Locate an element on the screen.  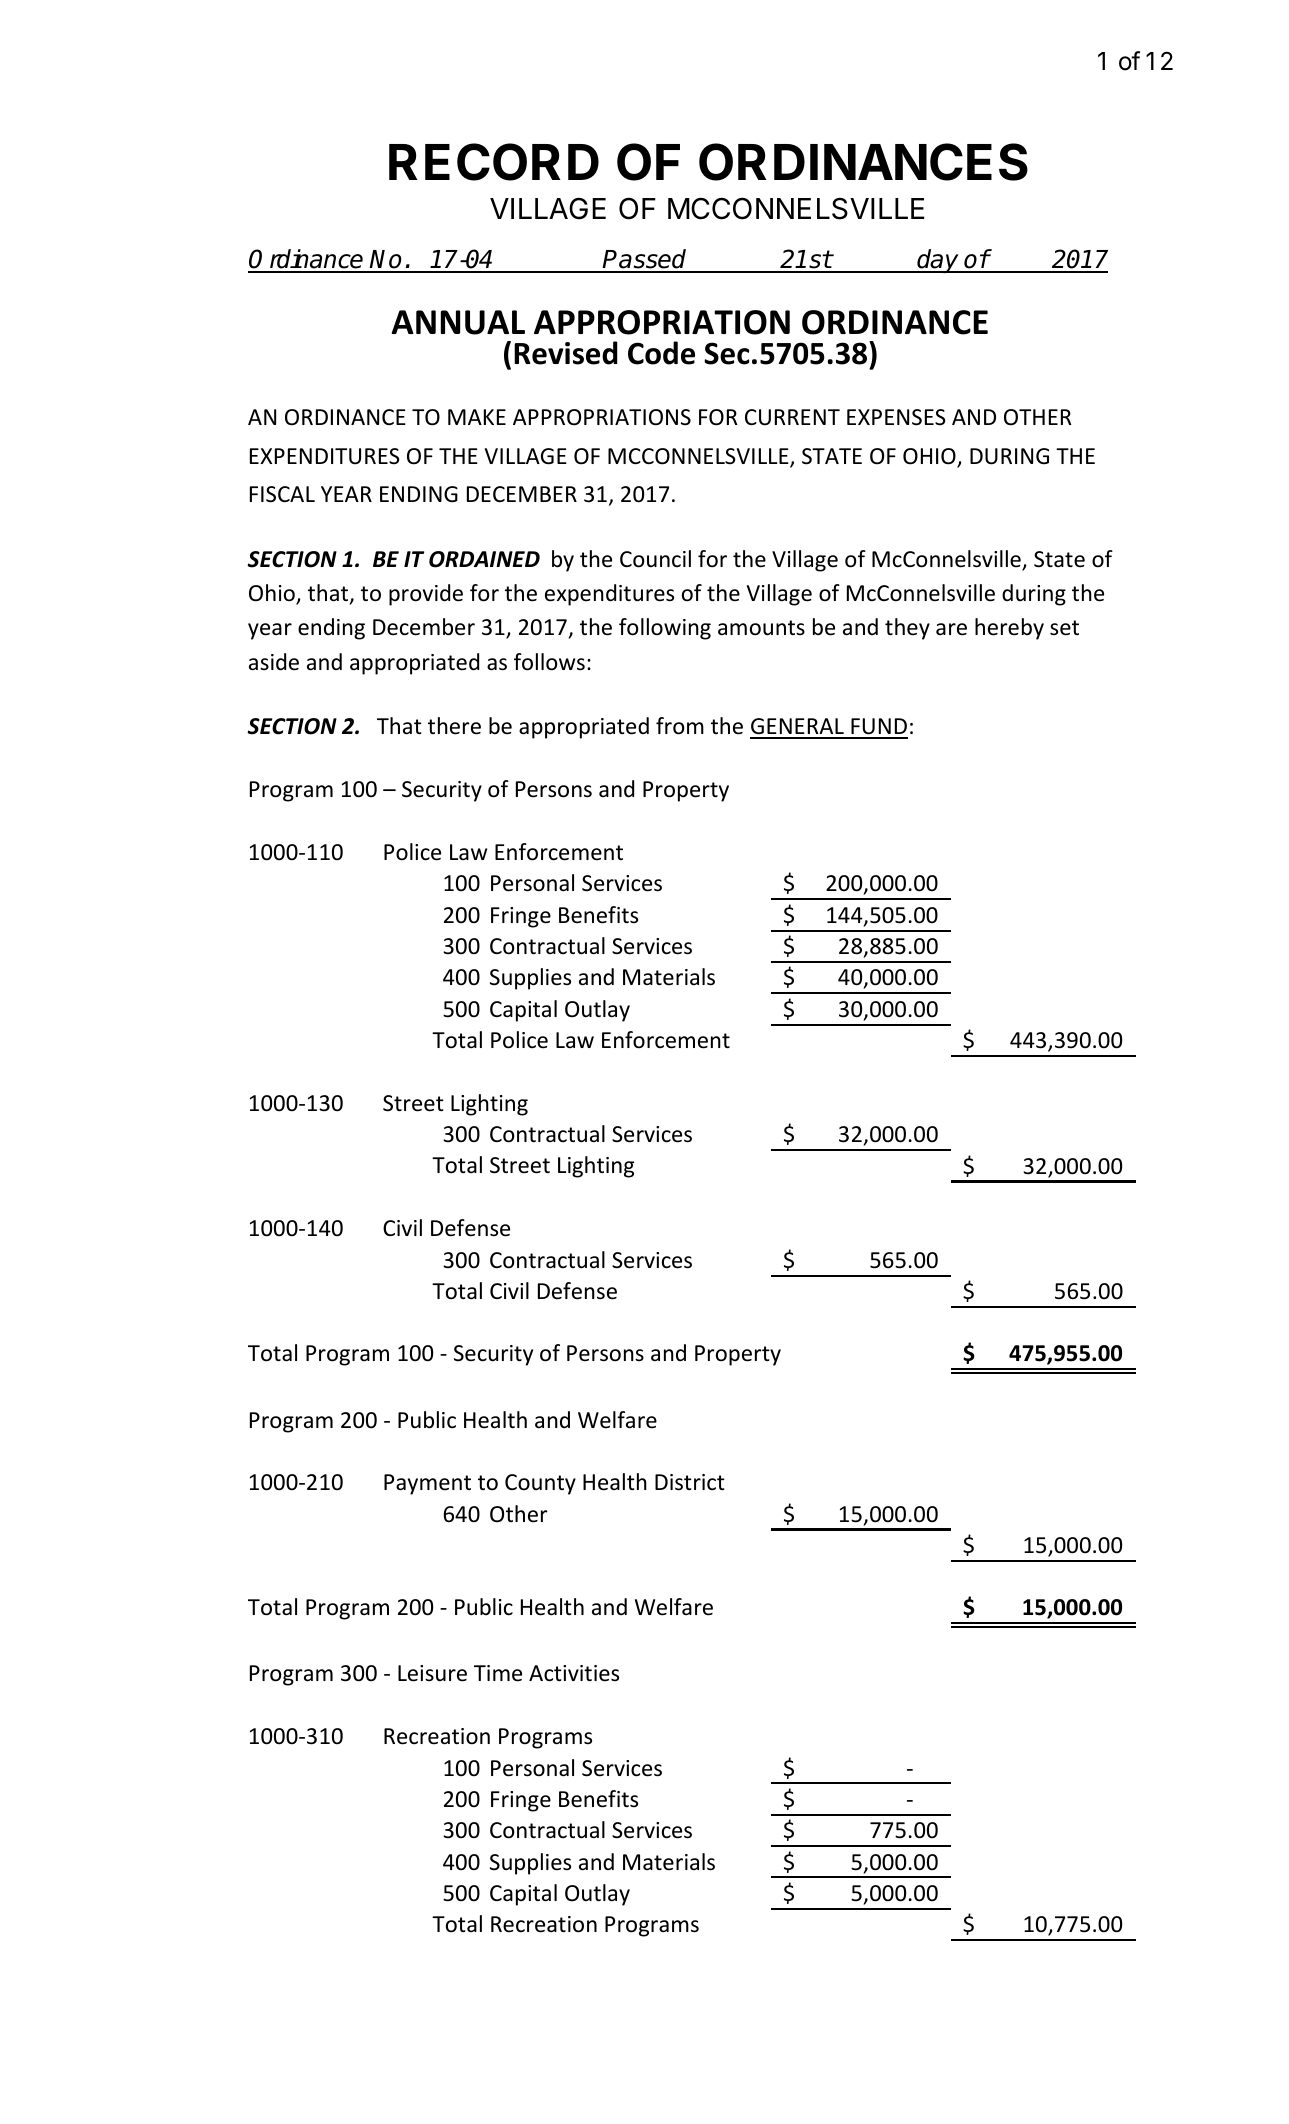
Leisure is located at coordinates (432, 1673).
